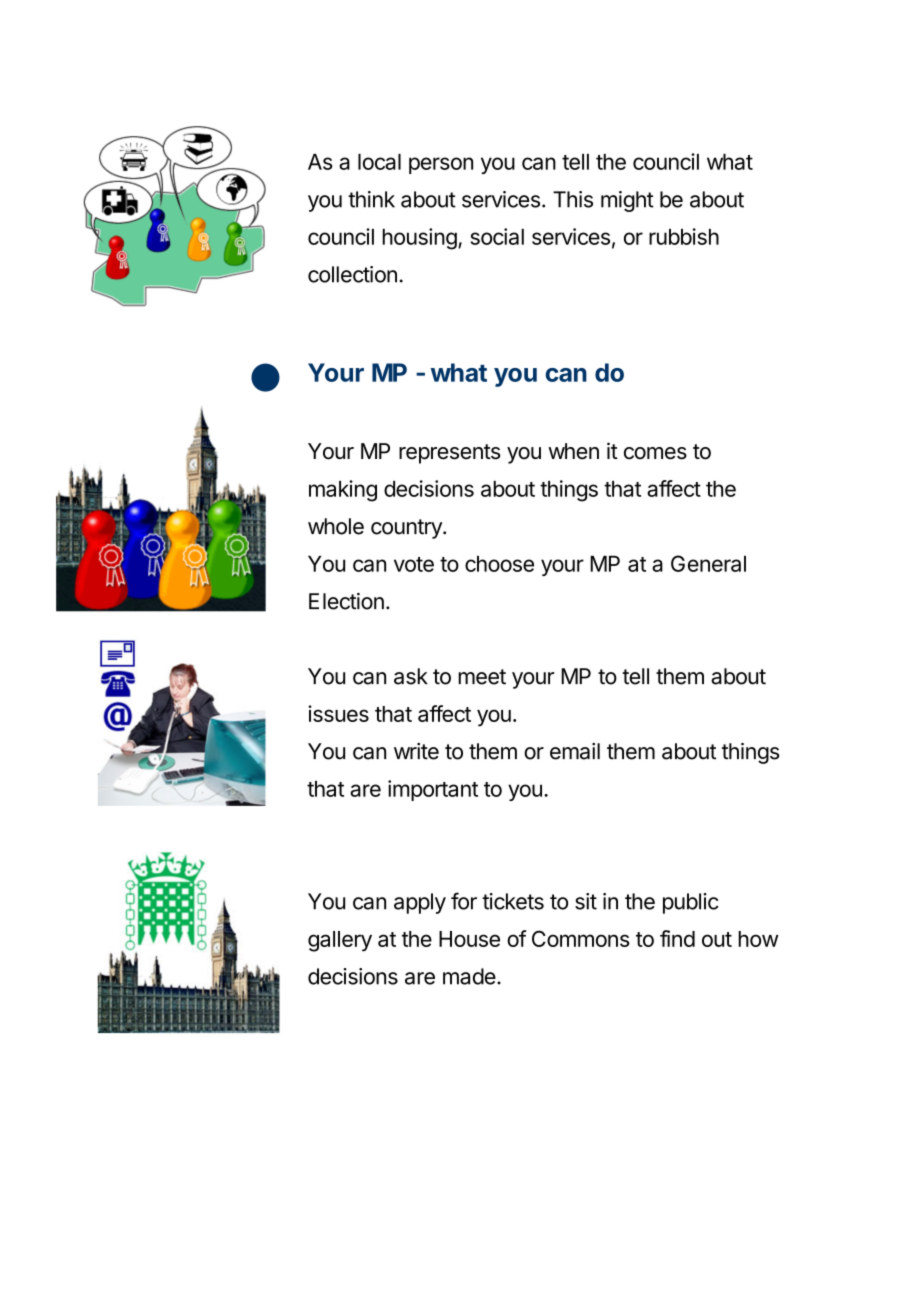 This screenshot has width=924, height=1308. I want to click on General, so click(708, 563).
